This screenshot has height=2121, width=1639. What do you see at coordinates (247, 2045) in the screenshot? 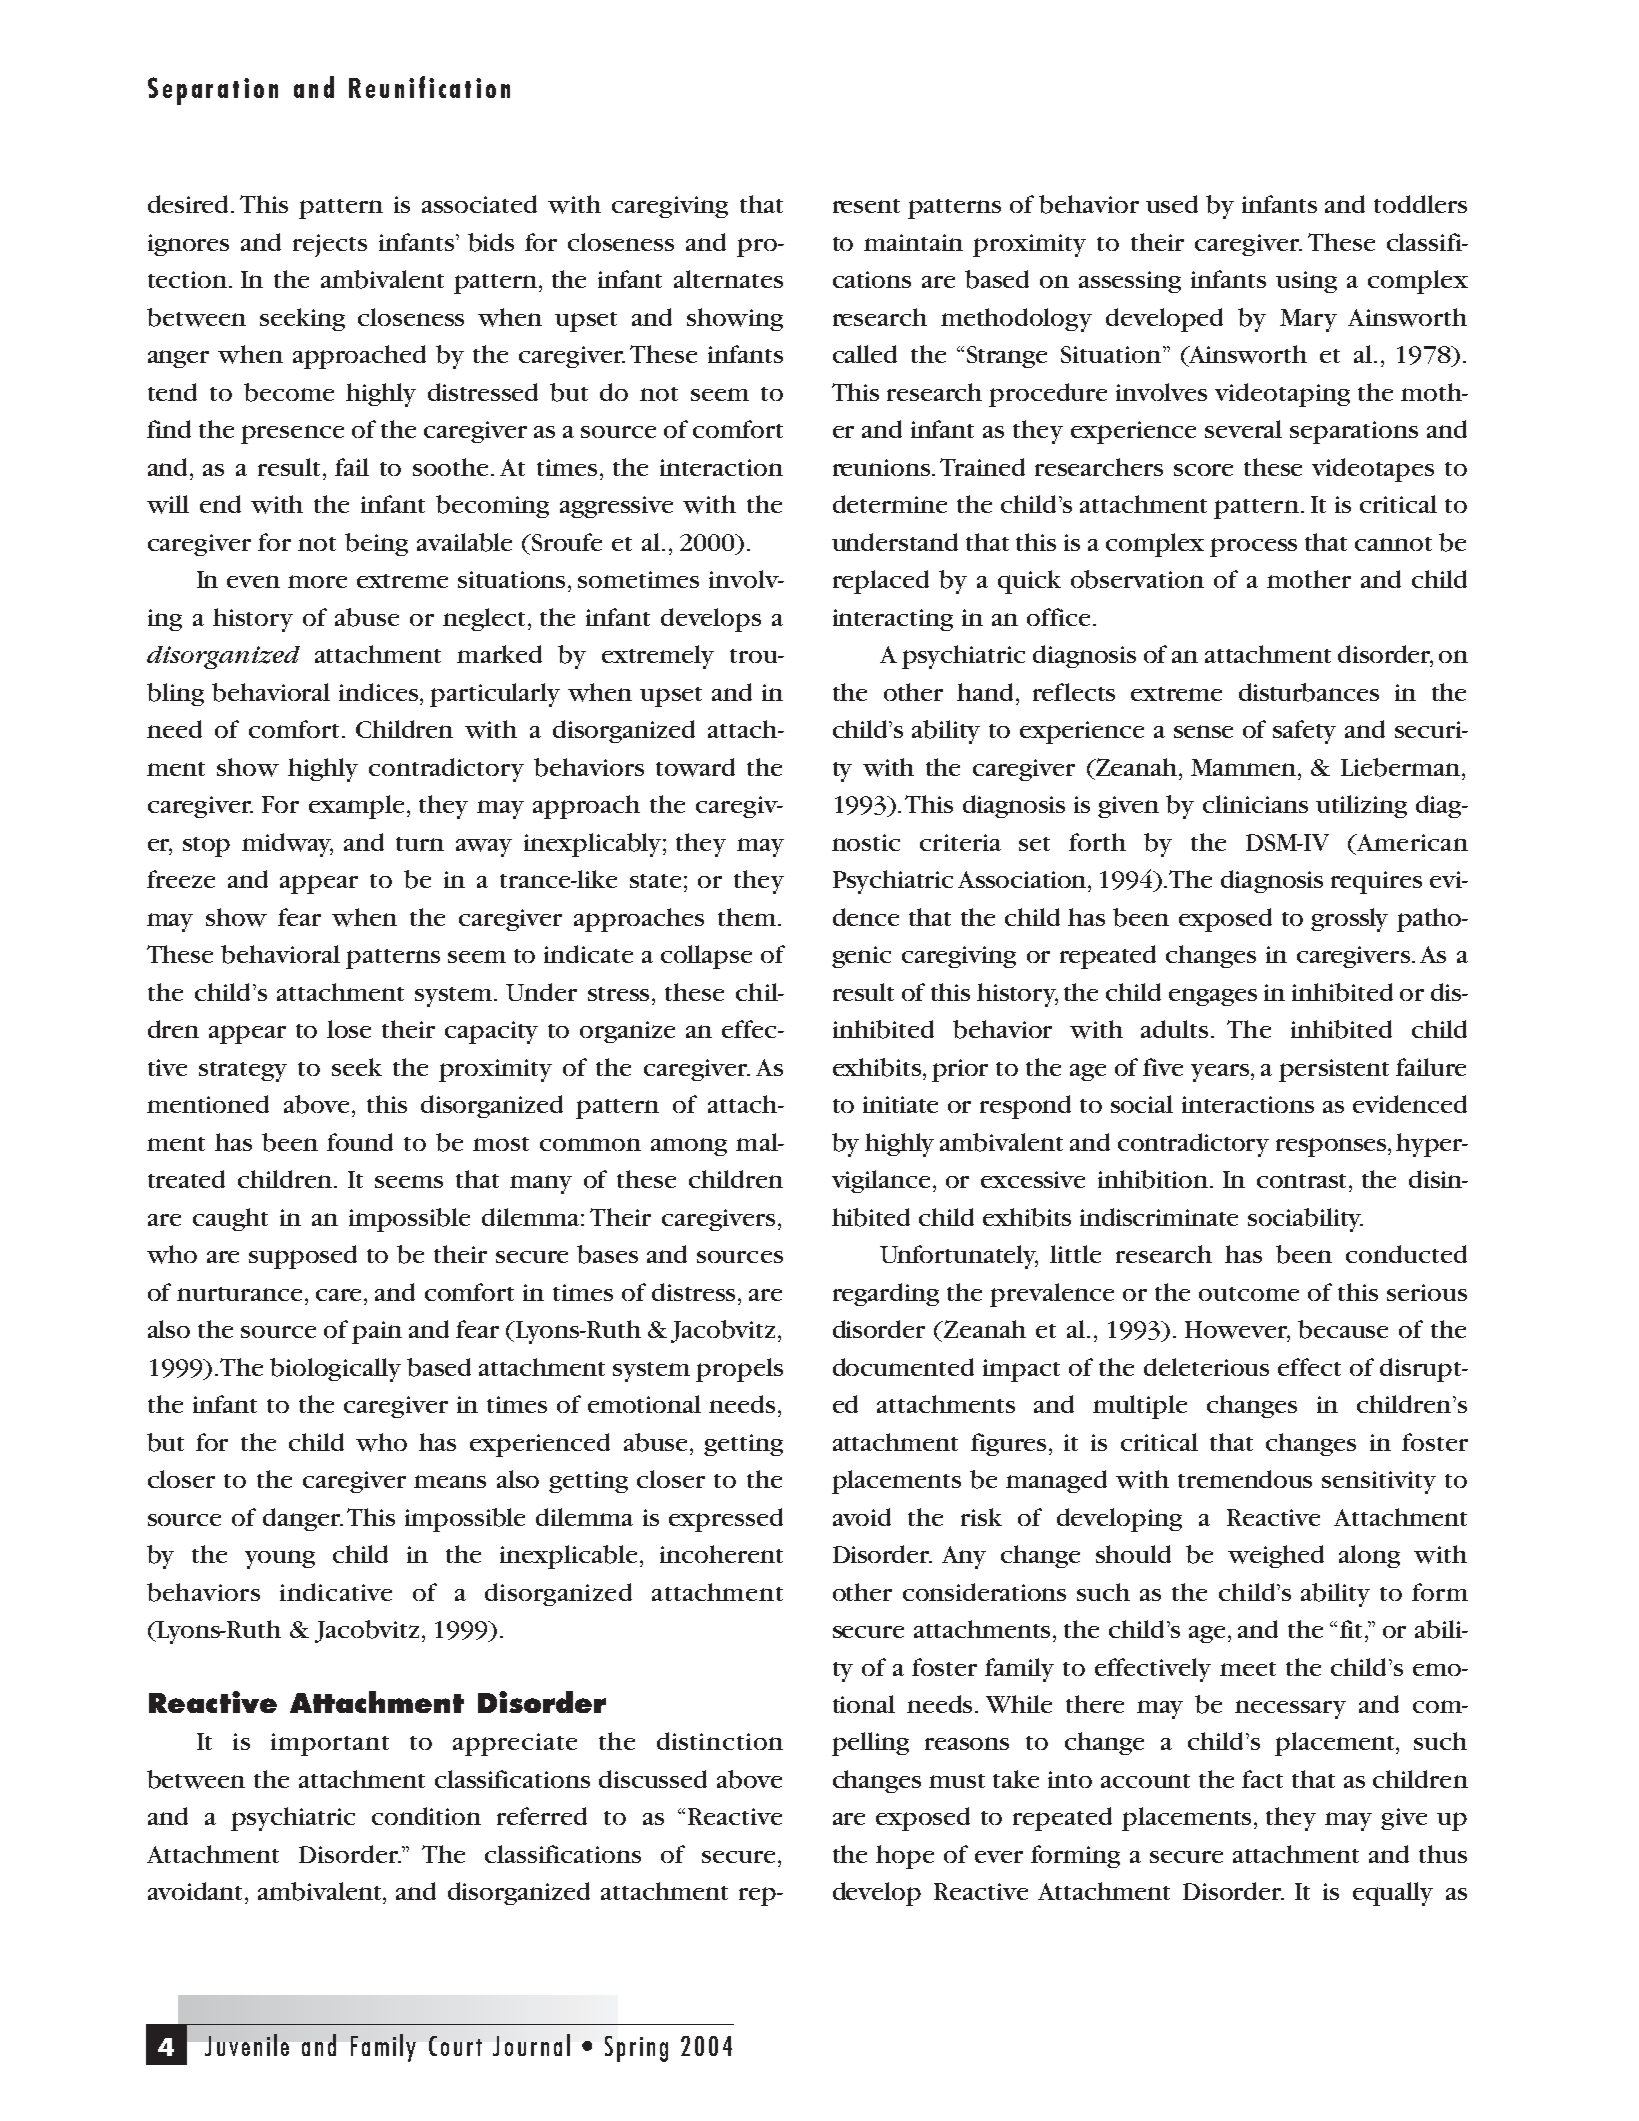
I see `Juvenile` at bounding box center [247, 2045].
